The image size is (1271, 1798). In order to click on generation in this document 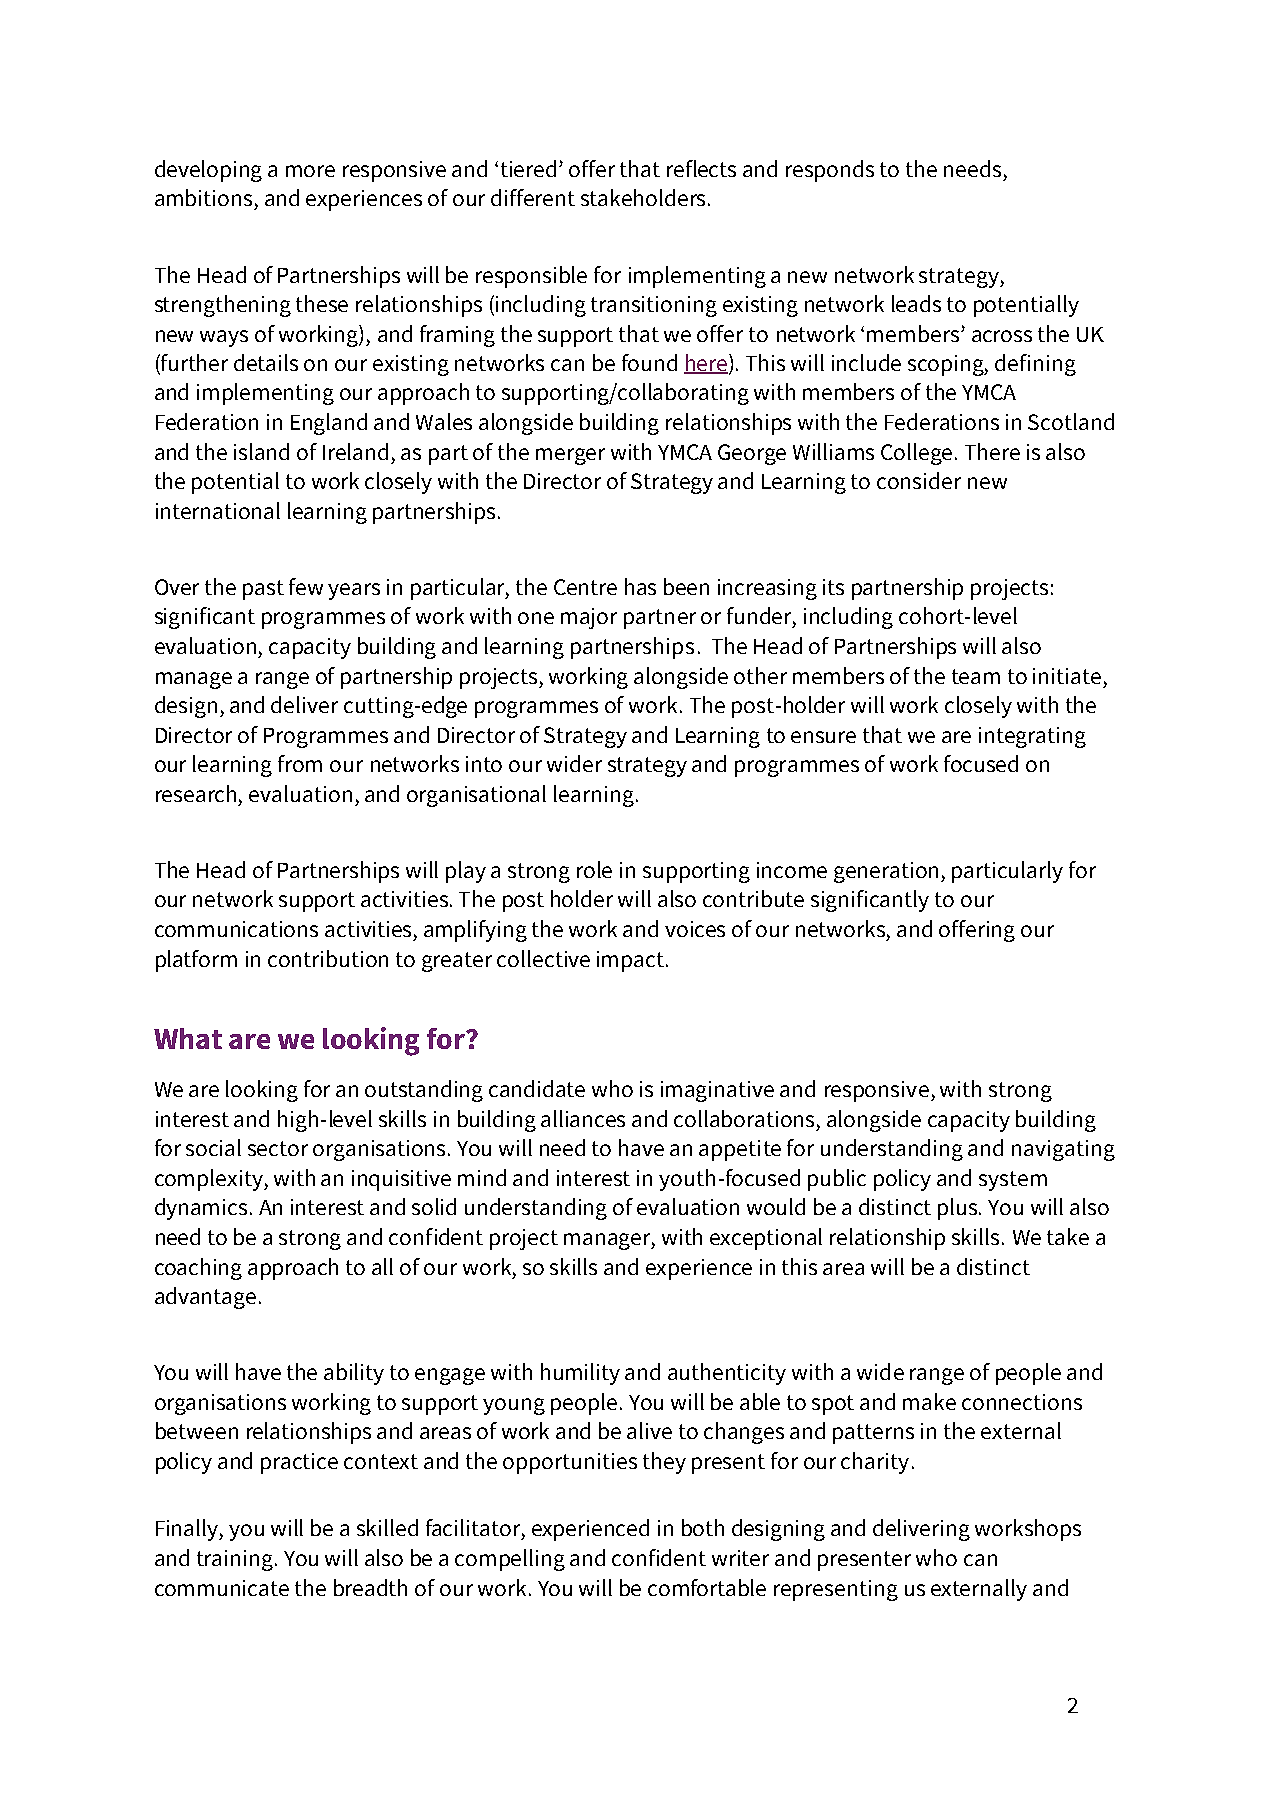, I will do `click(888, 872)`.
